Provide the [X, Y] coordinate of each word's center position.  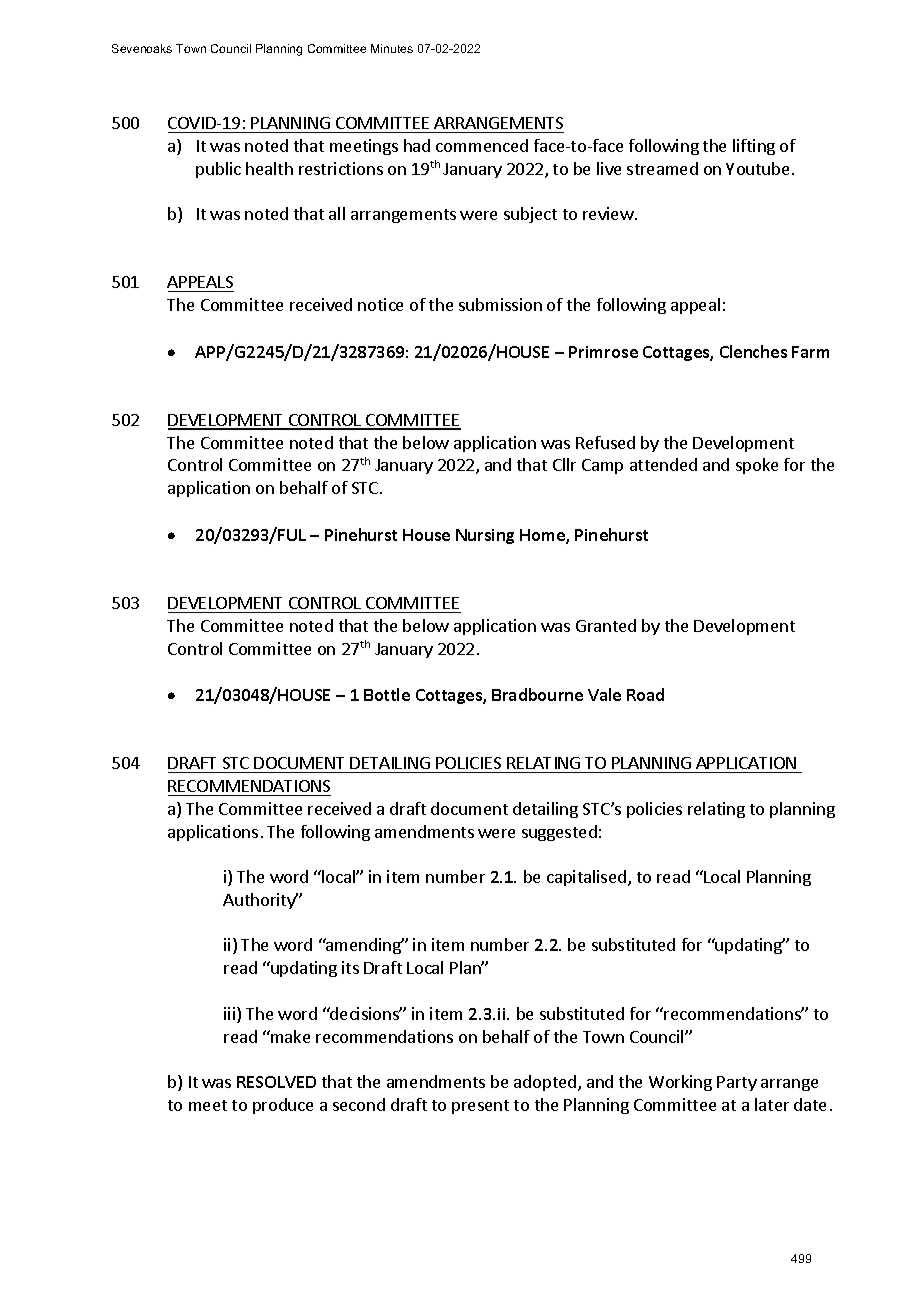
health [269, 168]
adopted [545, 1083]
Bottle [387, 694]
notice [380, 304]
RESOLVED [276, 1082]
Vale [604, 694]
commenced [482, 145]
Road [645, 694]
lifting [754, 147]
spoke [757, 466]
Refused [605, 442]
